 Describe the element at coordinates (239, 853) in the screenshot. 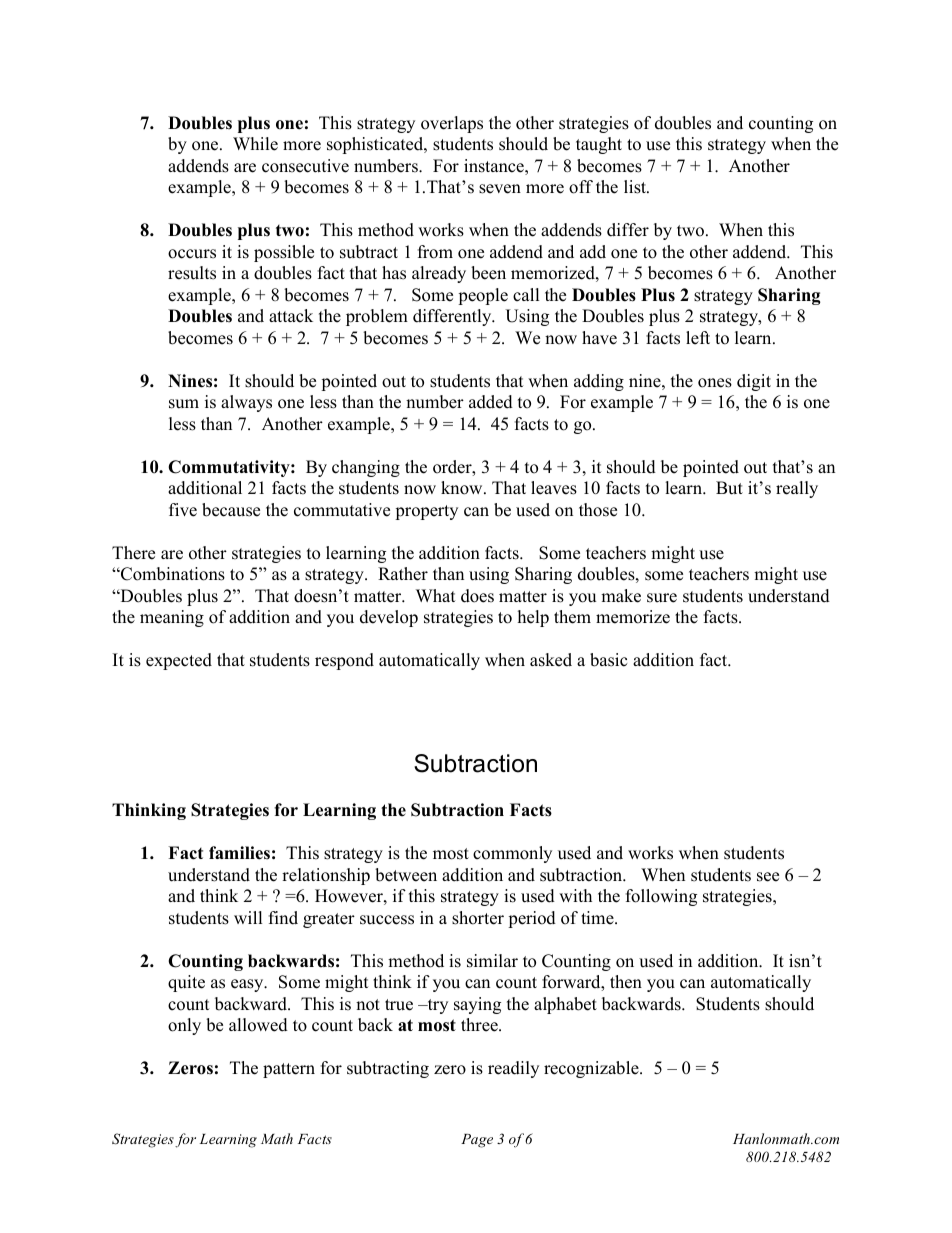

I see `families` at that location.
